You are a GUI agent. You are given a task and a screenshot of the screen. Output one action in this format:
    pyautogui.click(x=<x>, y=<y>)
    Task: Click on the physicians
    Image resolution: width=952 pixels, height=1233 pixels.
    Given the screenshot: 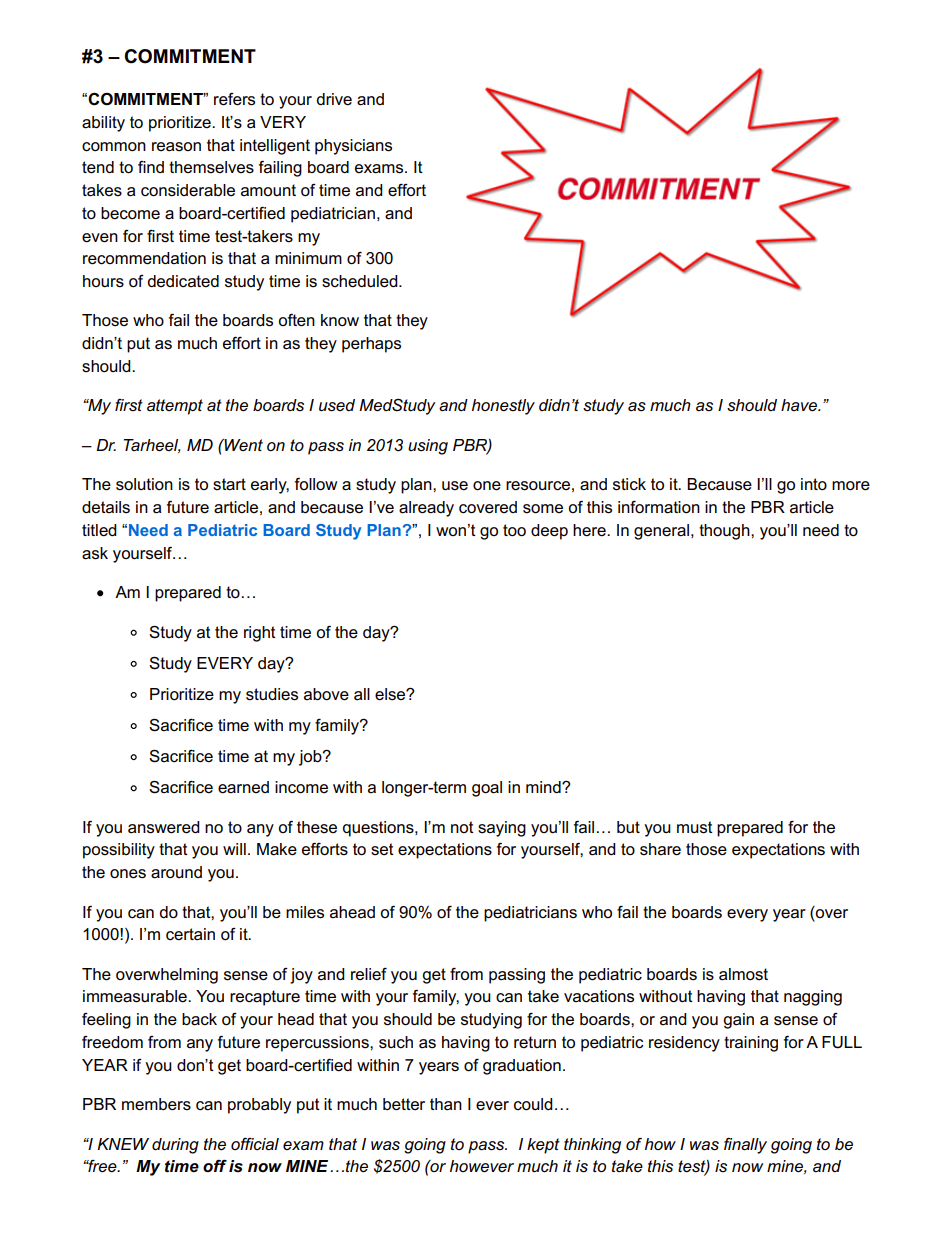 What is the action you would take?
    pyautogui.click(x=353, y=147)
